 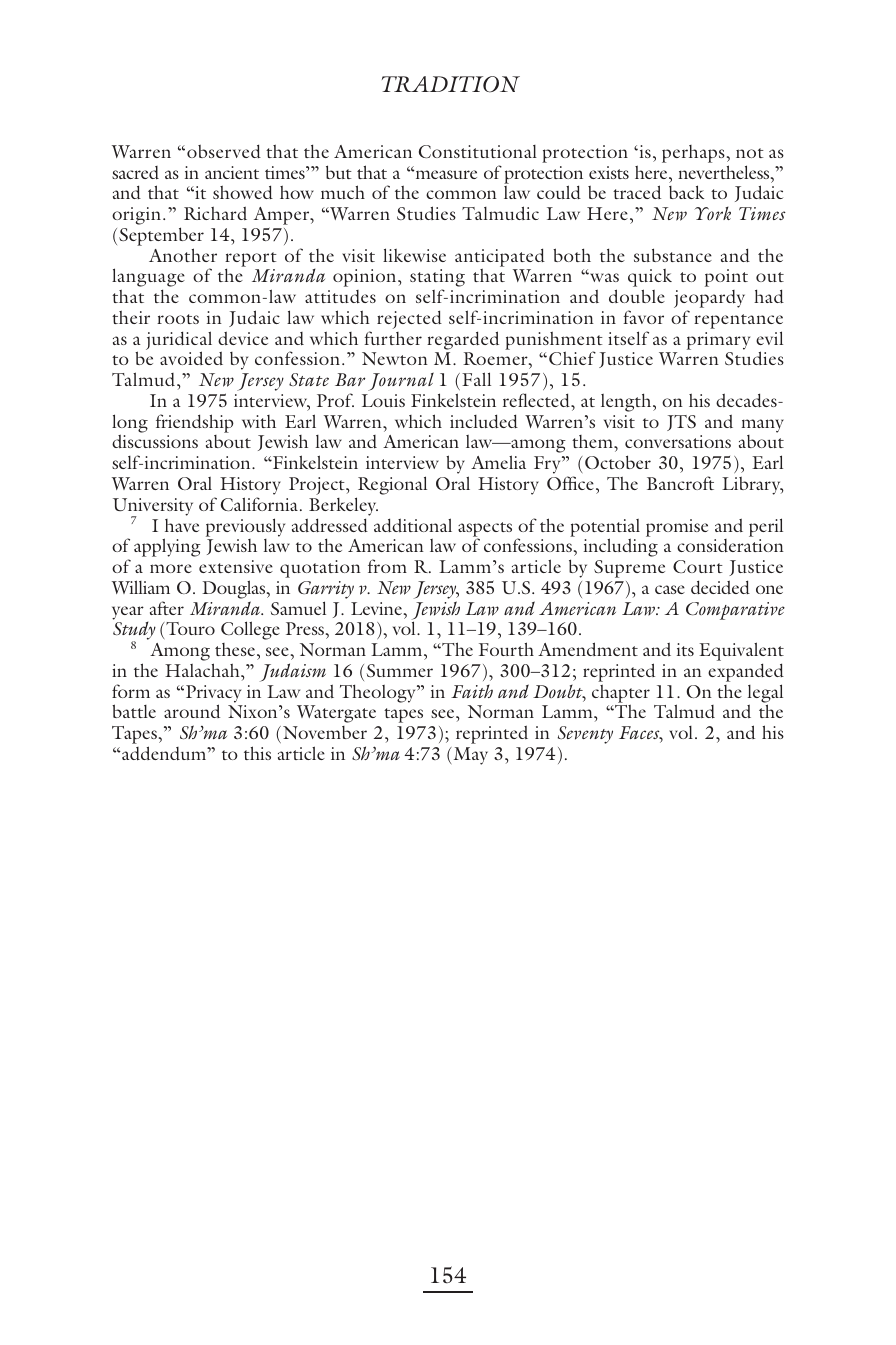 What do you see at coordinates (730, 546) in the screenshot?
I see `consideration` at bounding box center [730, 546].
